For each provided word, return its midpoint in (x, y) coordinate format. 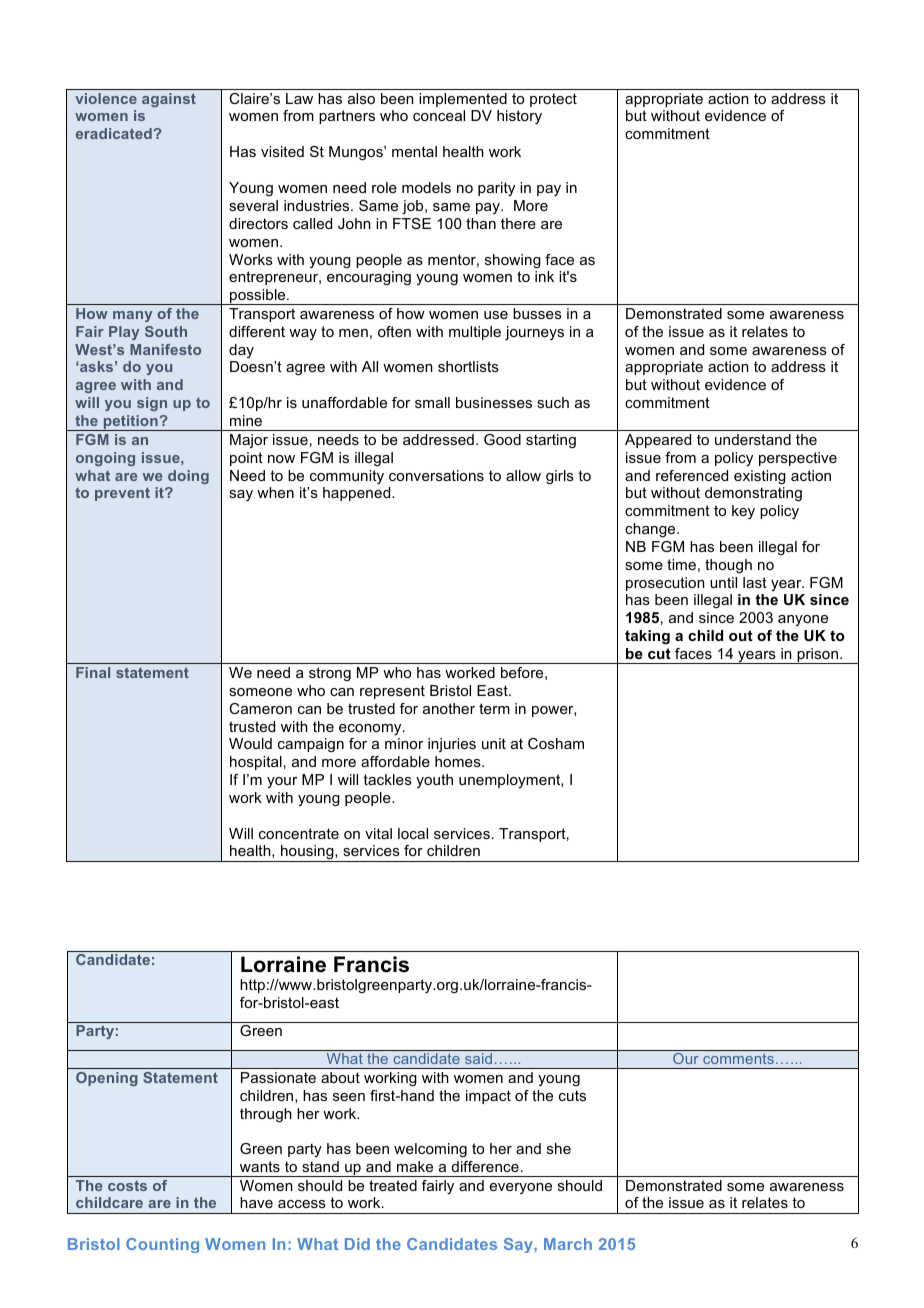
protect (553, 100)
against (169, 100)
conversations (436, 475)
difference (485, 1166)
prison (817, 656)
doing (188, 477)
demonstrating (753, 494)
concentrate (299, 833)
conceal (439, 115)
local (413, 833)
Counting (162, 1245)
